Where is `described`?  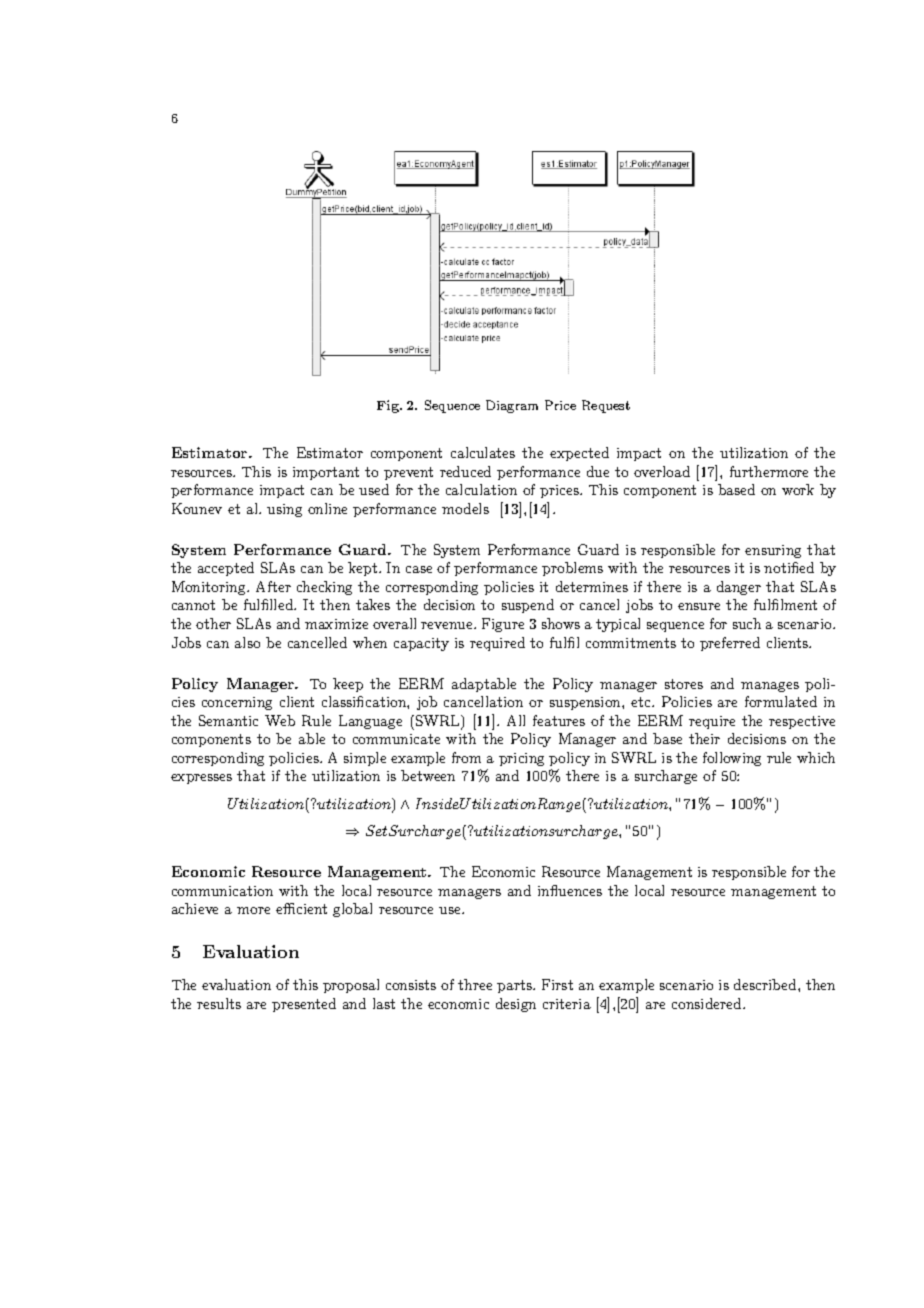
described is located at coordinates (766, 984).
